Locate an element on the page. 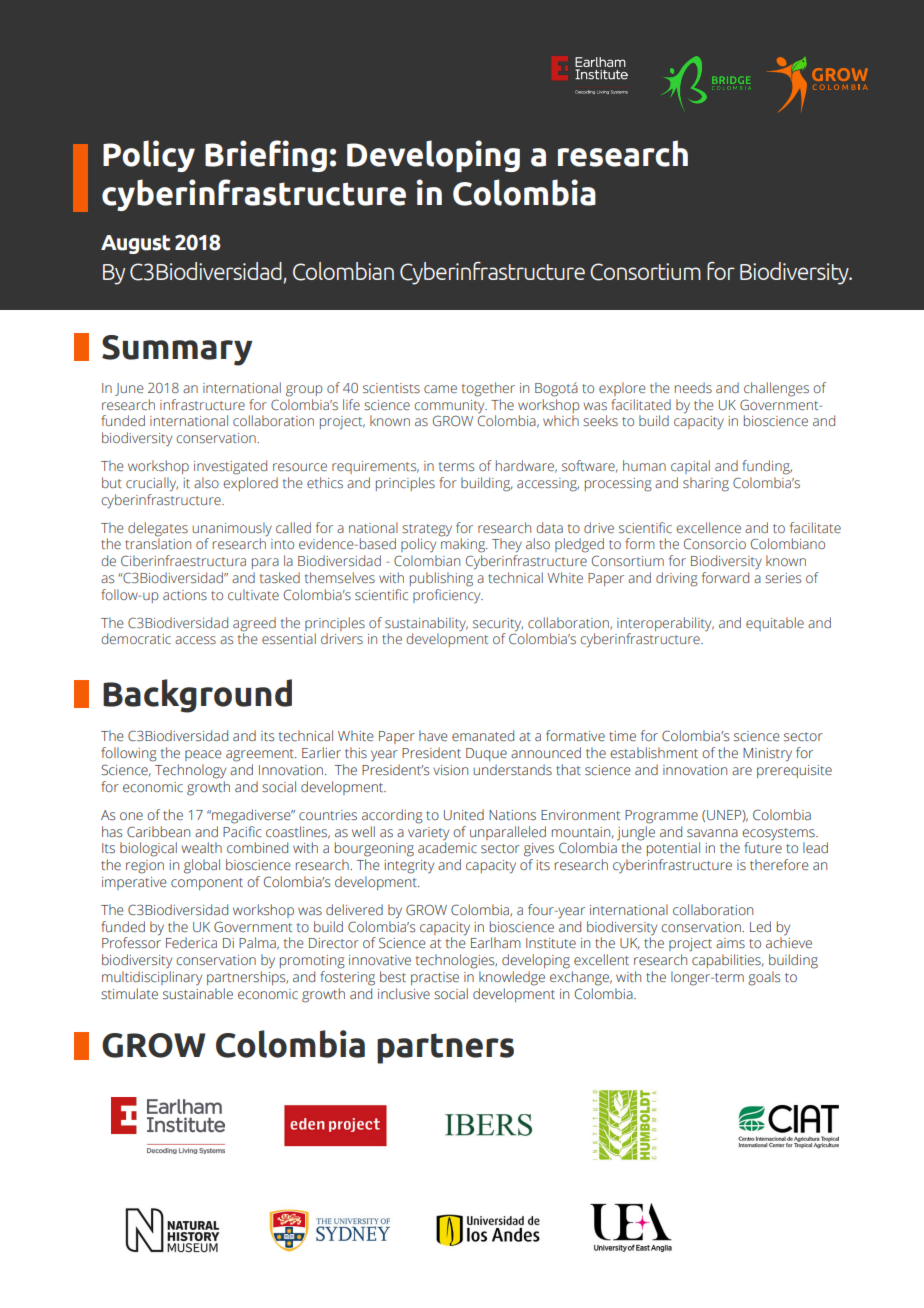 The image size is (924, 1308). Briefing is located at coordinates (266, 156).
